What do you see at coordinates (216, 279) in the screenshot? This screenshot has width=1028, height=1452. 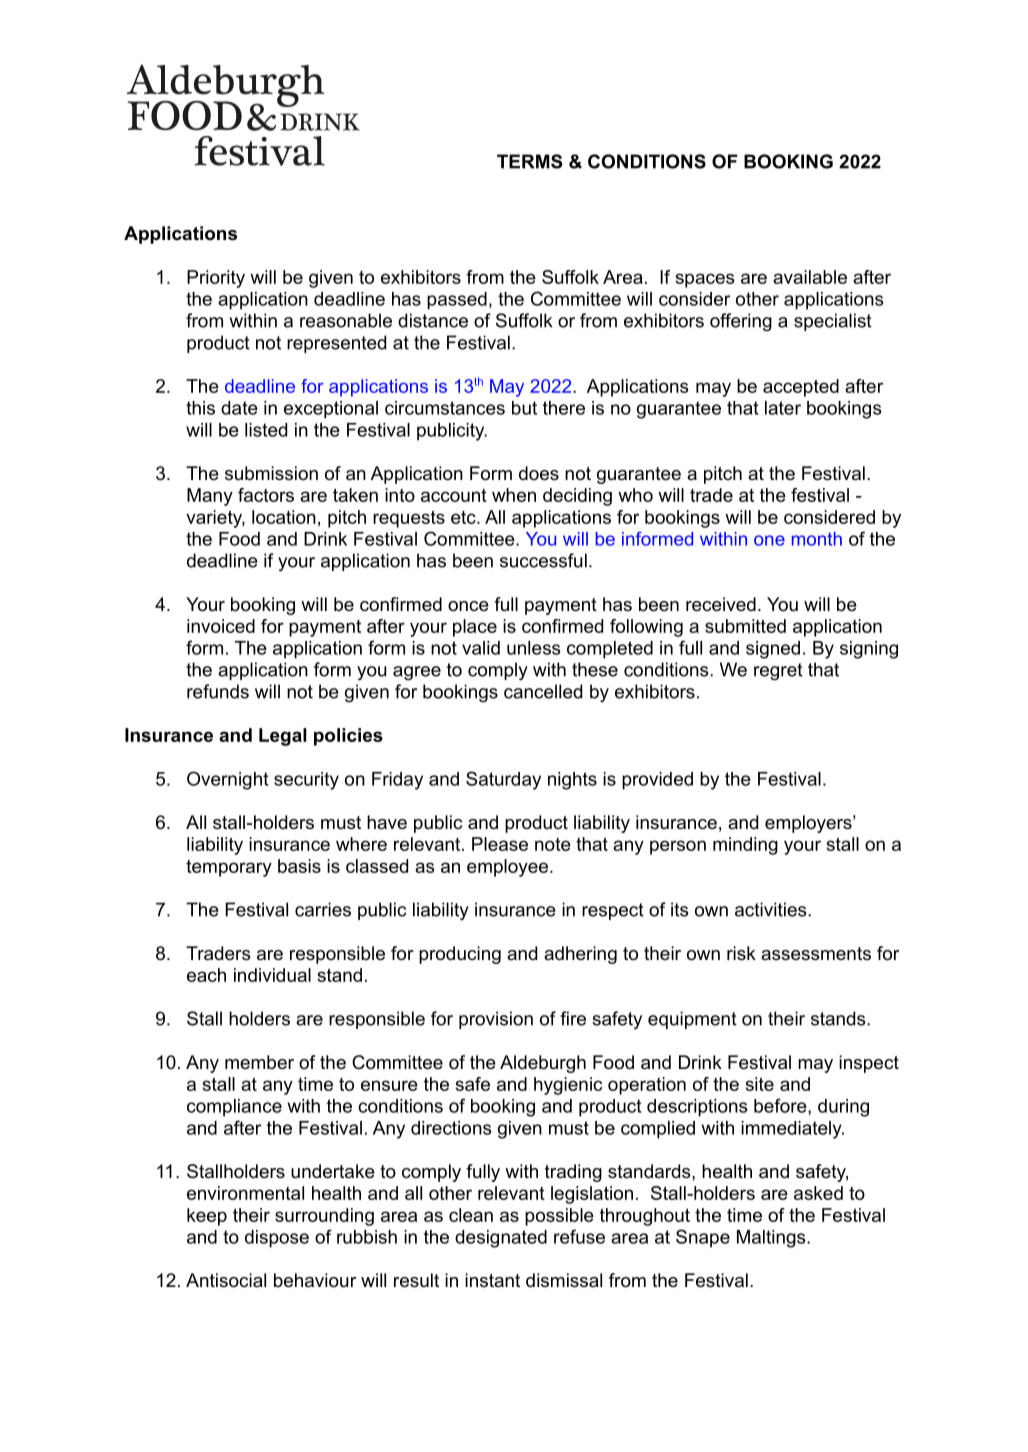 I see `Priority` at bounding box center [216, 279].
